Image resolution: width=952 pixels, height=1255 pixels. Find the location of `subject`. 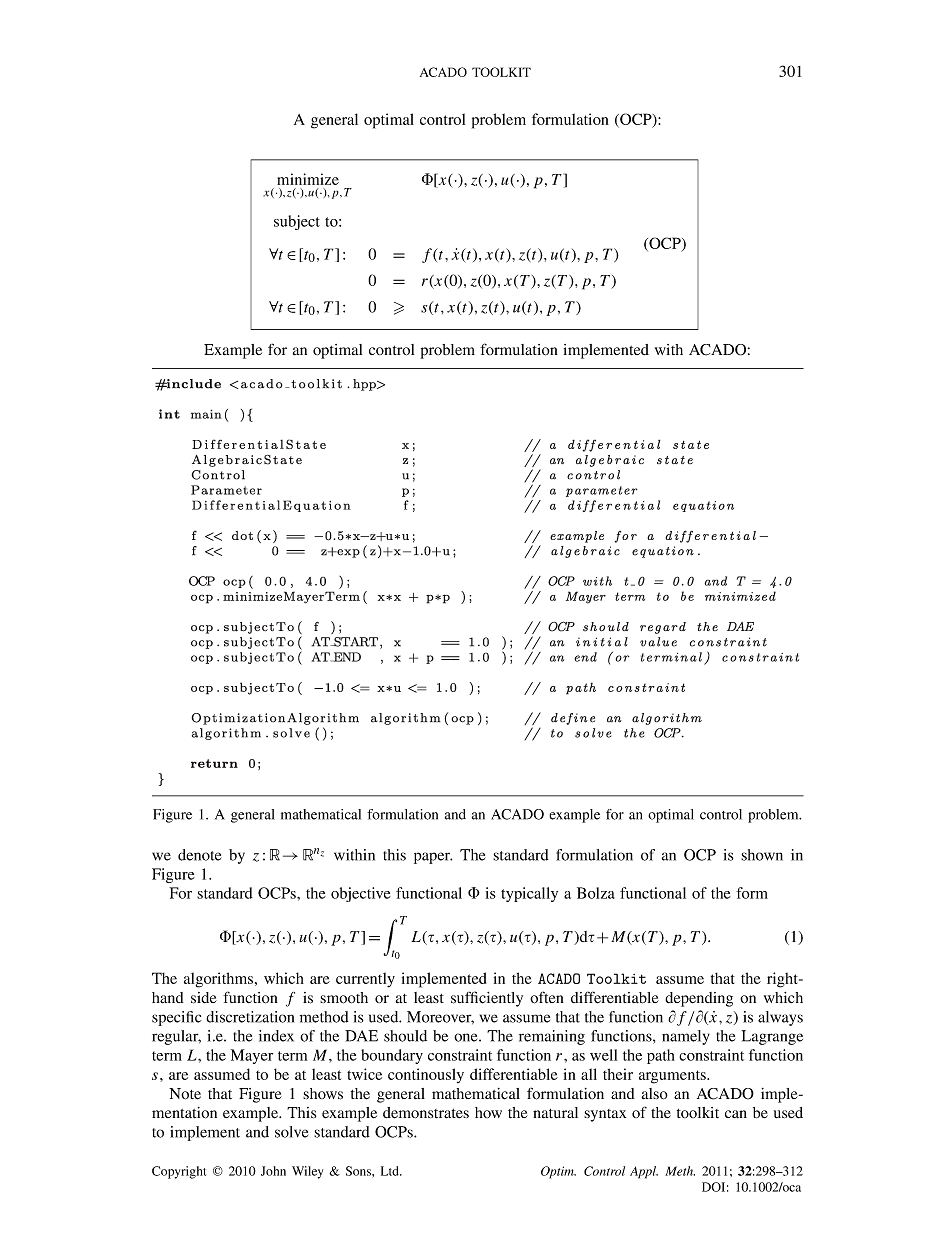

subject is located at coordinates (297, 222).
